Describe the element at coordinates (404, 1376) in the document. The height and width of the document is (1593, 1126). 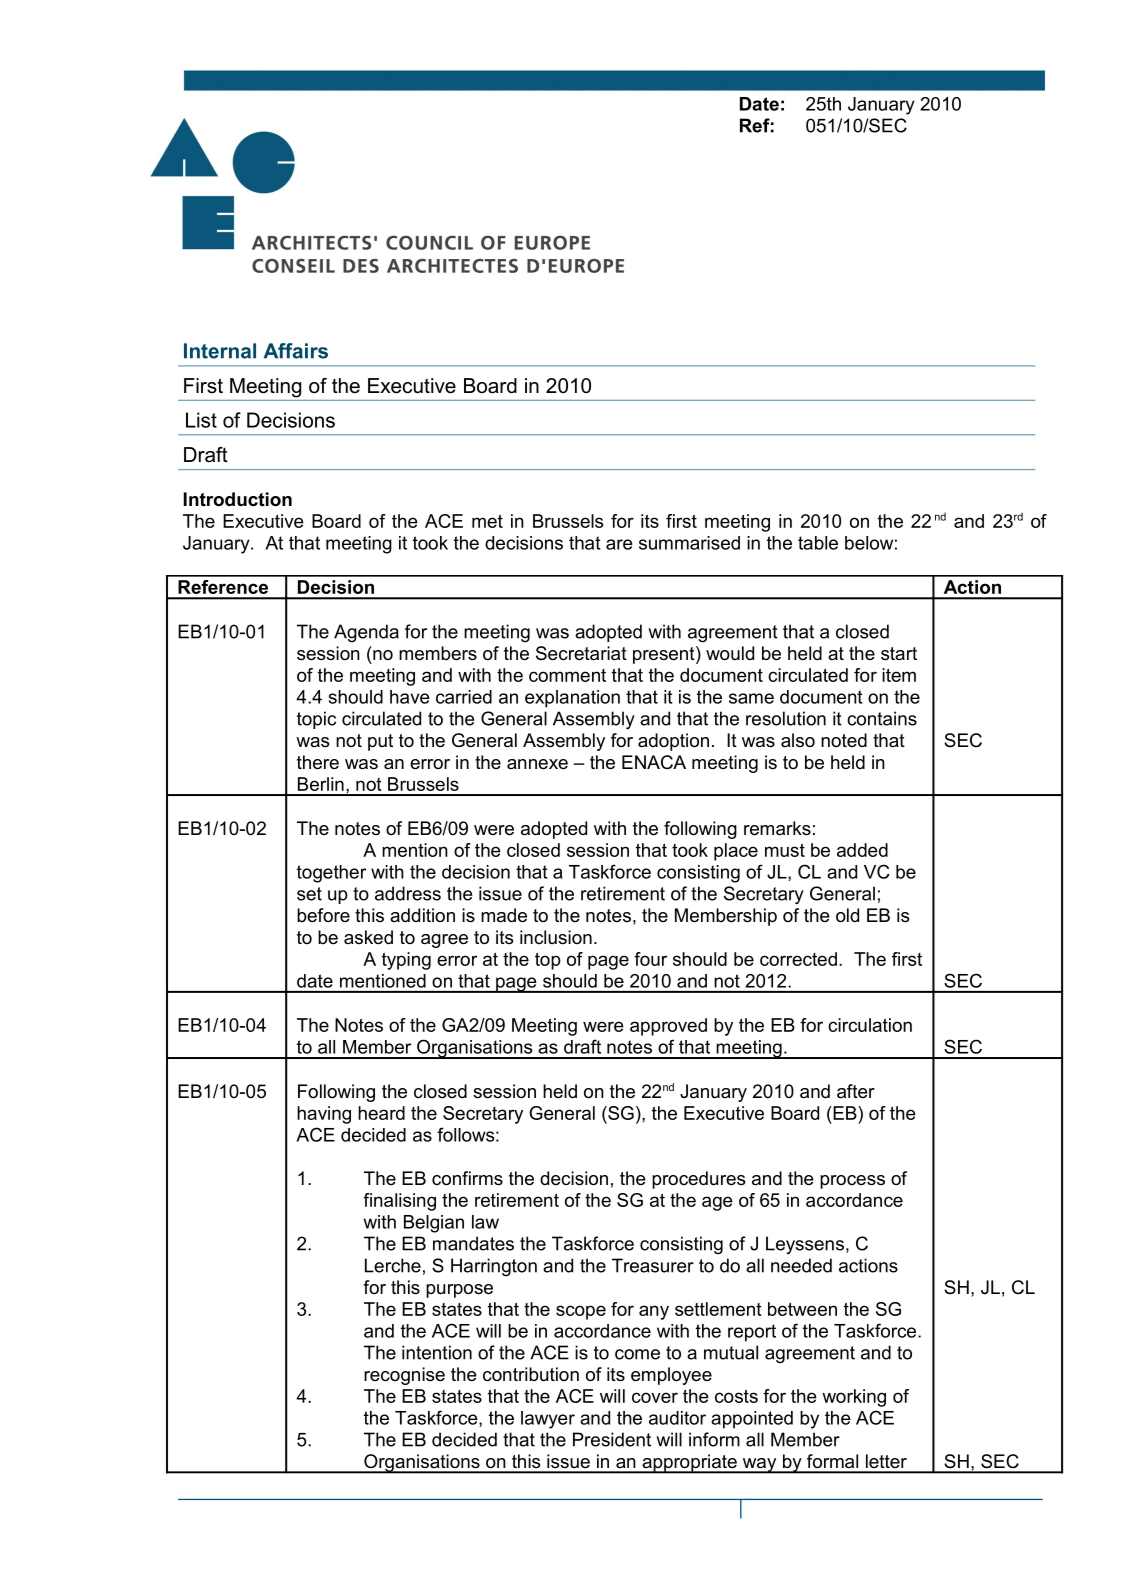
I see `recognise` at that location.
